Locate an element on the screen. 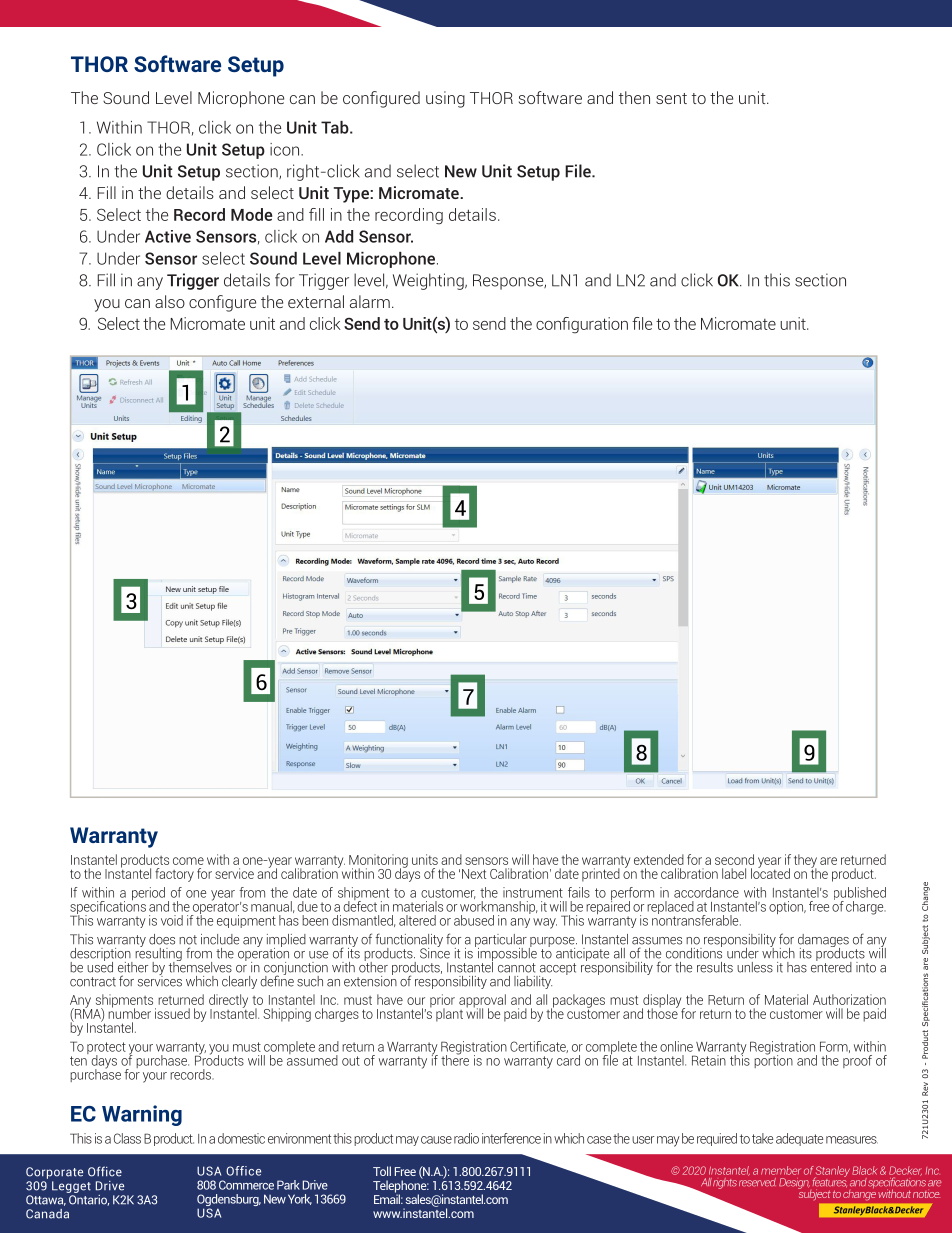 The width and height of the screenshot is (952, 1233). come is located at coordinates (188, 861).
